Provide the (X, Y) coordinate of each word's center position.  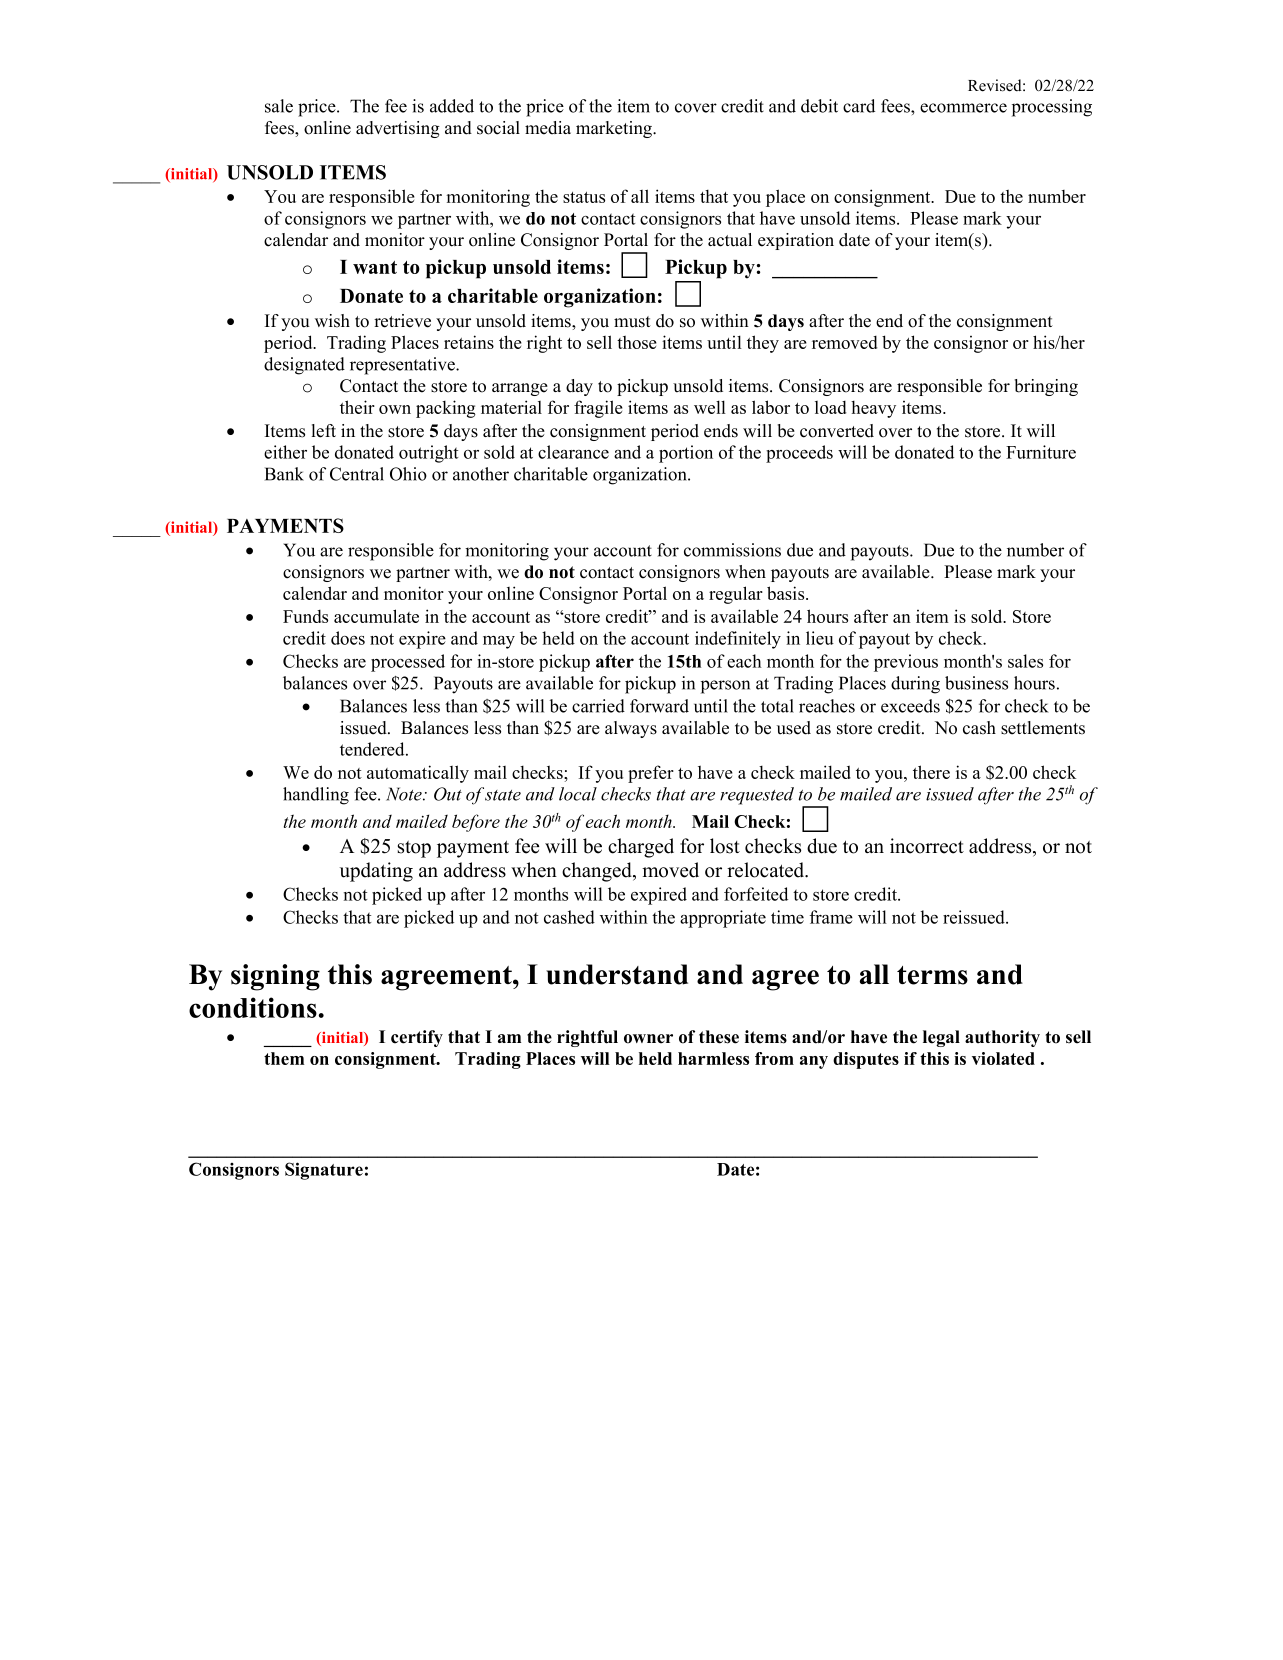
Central (357, 474)
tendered (373, 749)
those (637, 342)
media (548, 128)
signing (275, 977)
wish (332, 321)
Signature (324, 1171)
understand (617, 974)
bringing (1046, 387)
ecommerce (963, 108)
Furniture (1041, 452)
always (631, 729)
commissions (732, 550)
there (931, 772)
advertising (398, 129)
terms (932, 975)
